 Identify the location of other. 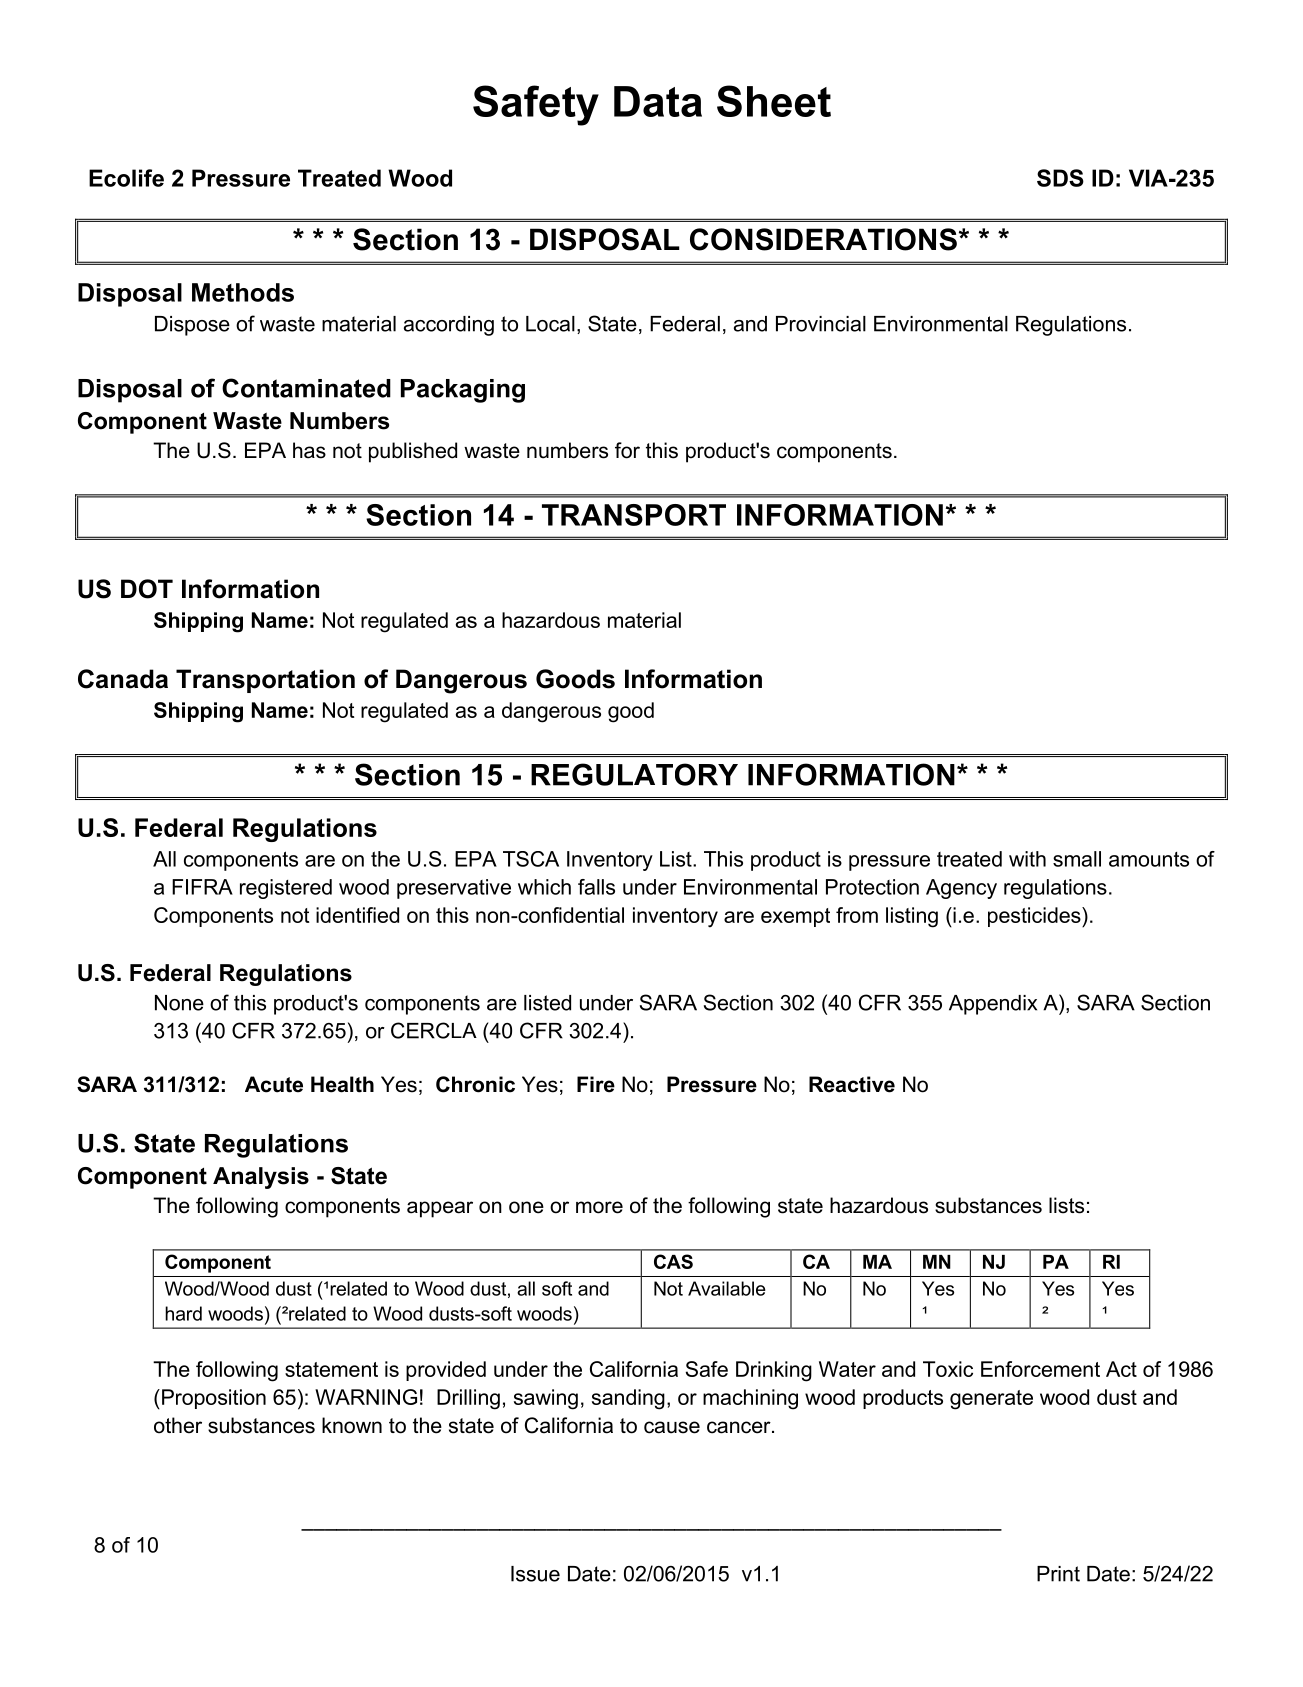
(178, 1425).
